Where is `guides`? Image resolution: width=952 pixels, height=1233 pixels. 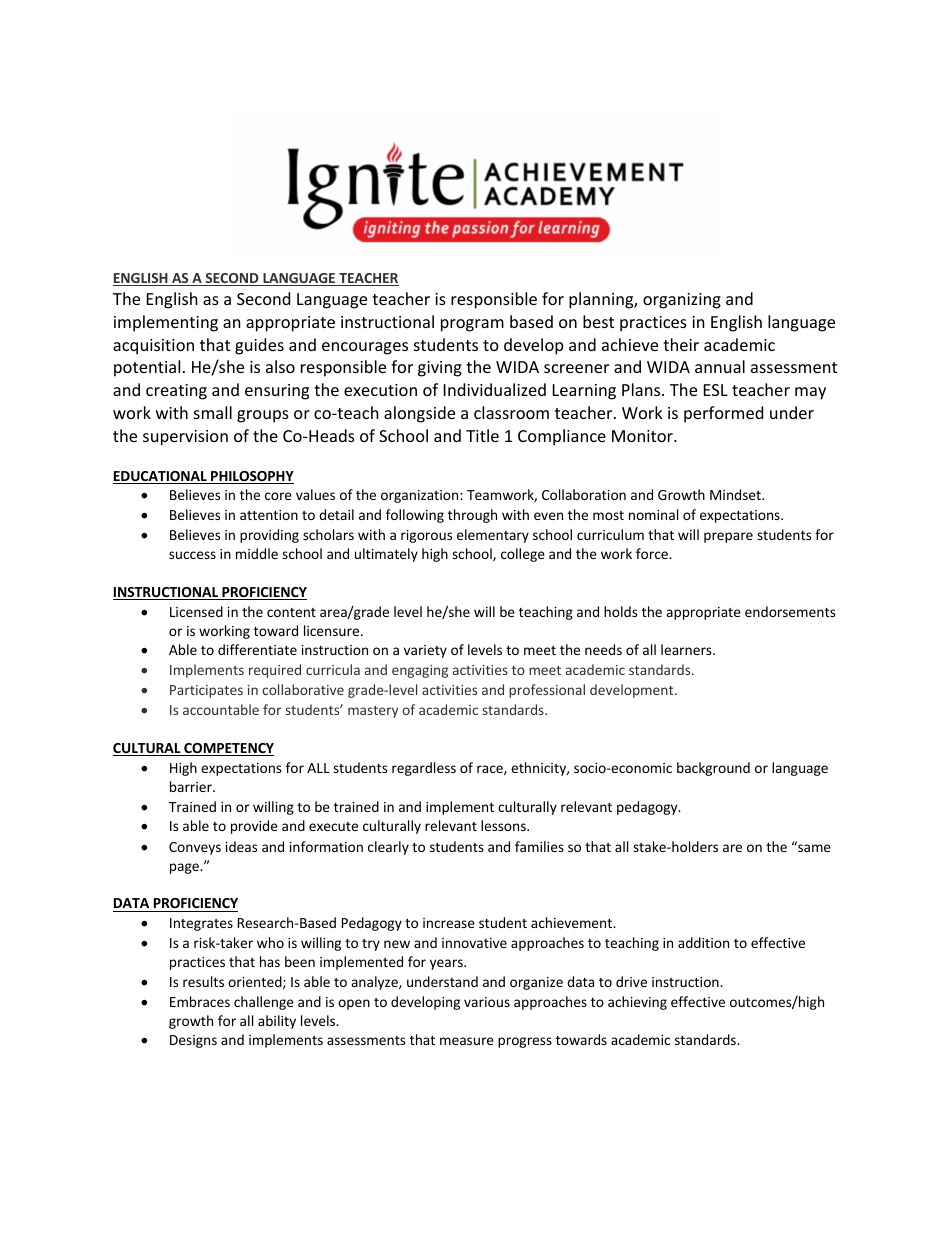
guides is located at coordinates (259, 346).
